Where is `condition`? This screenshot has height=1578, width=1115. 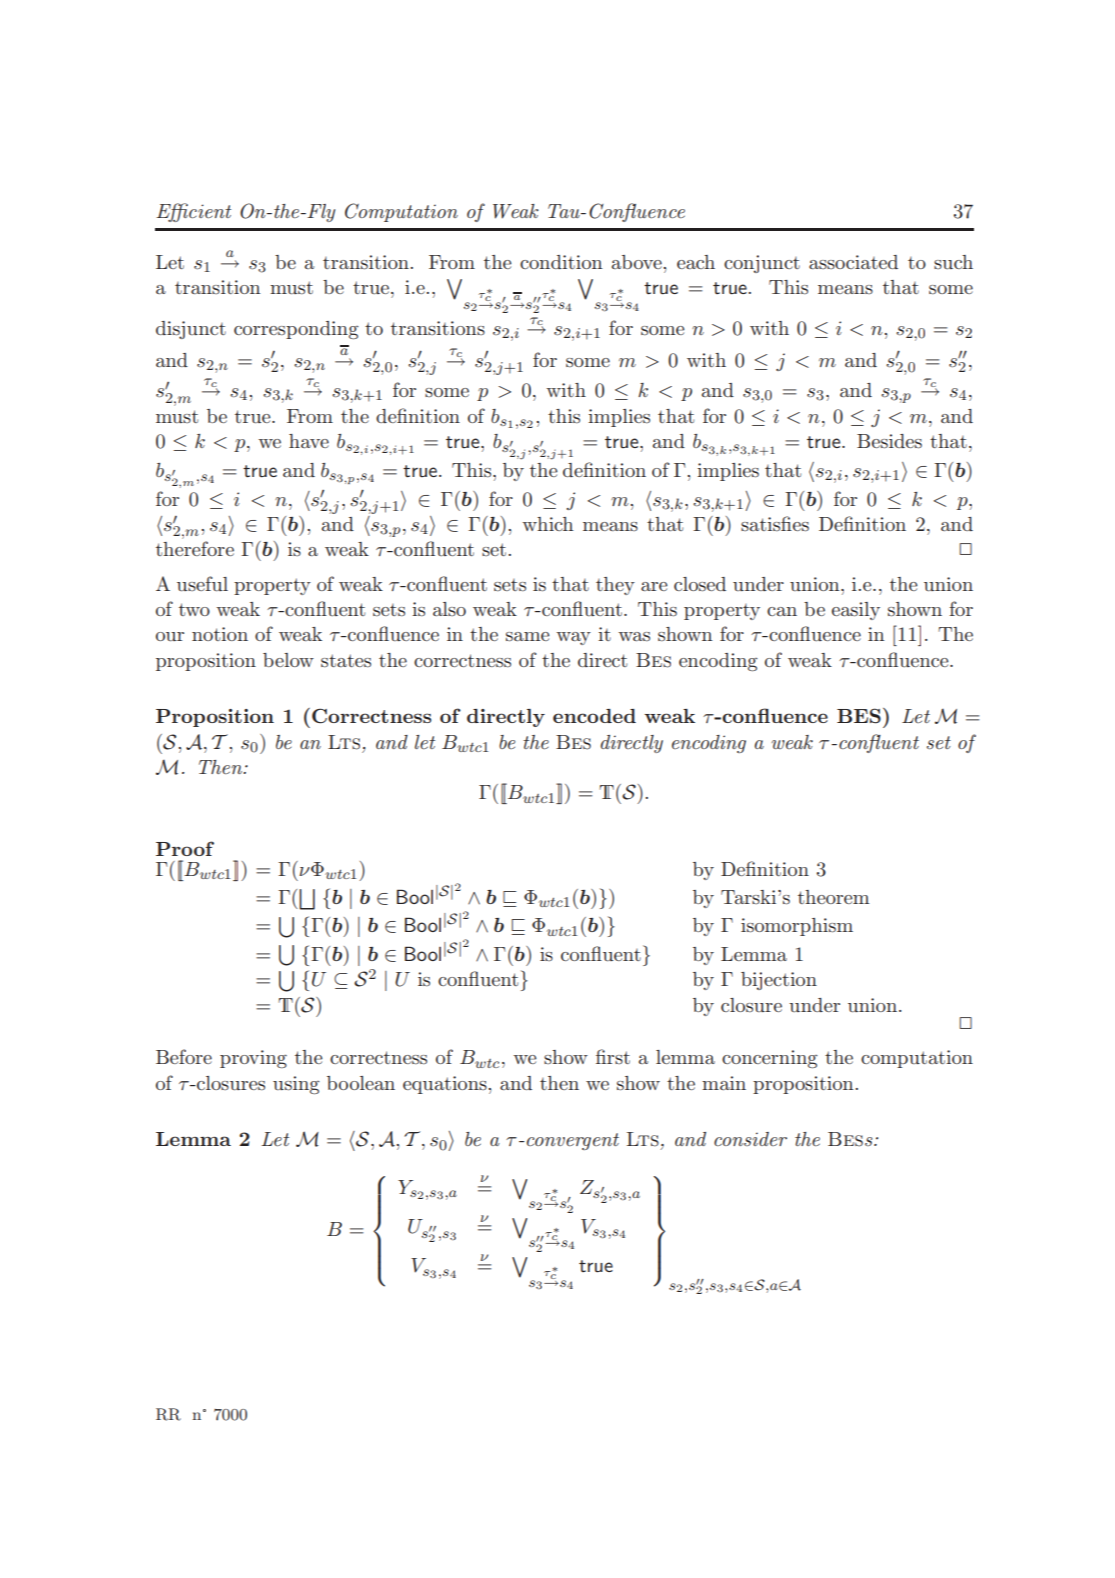 condition is located at coordinates (561, 262).
